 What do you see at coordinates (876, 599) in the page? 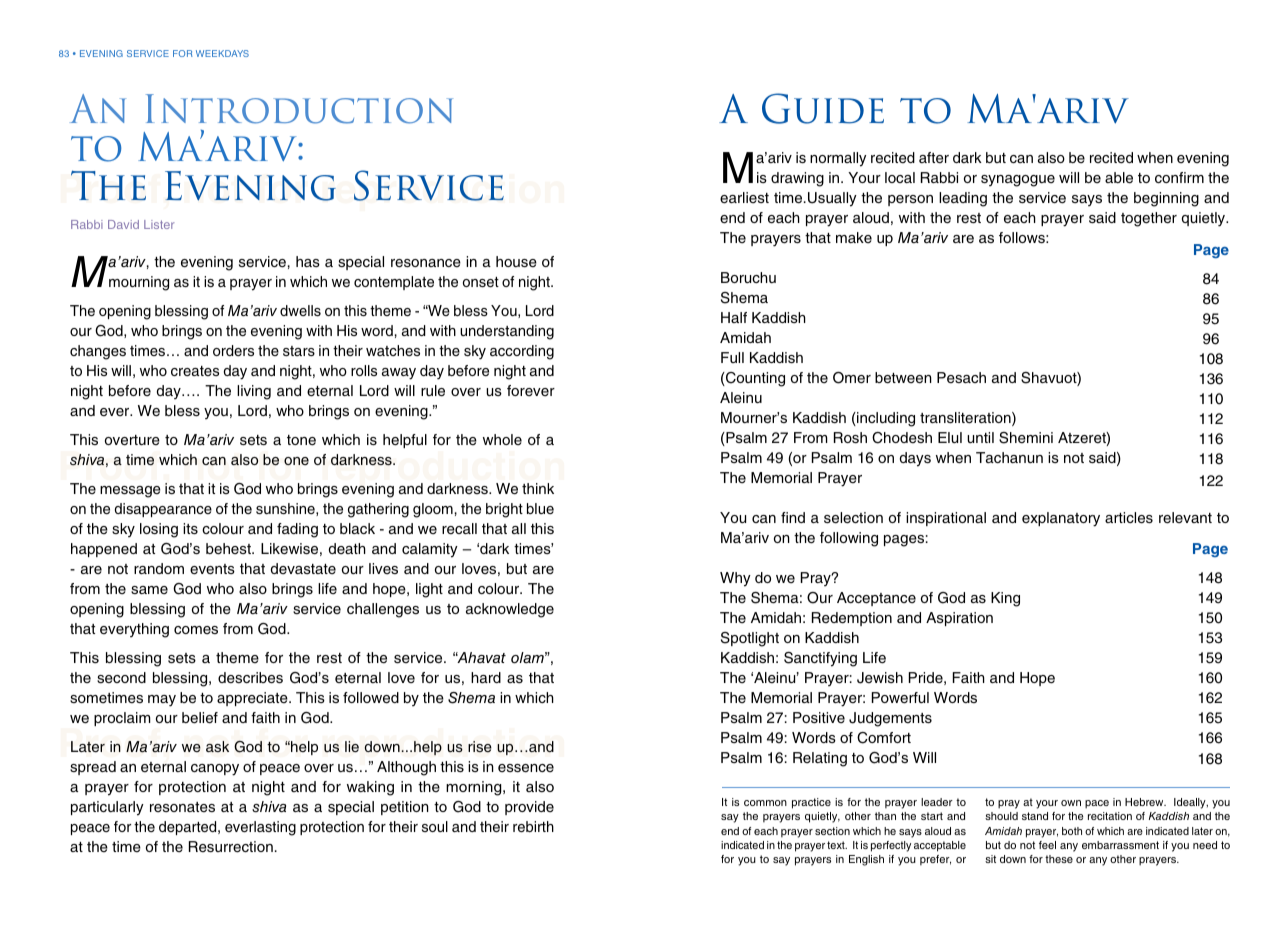
I see `Acceptance` at bounding box center [876, 599].
